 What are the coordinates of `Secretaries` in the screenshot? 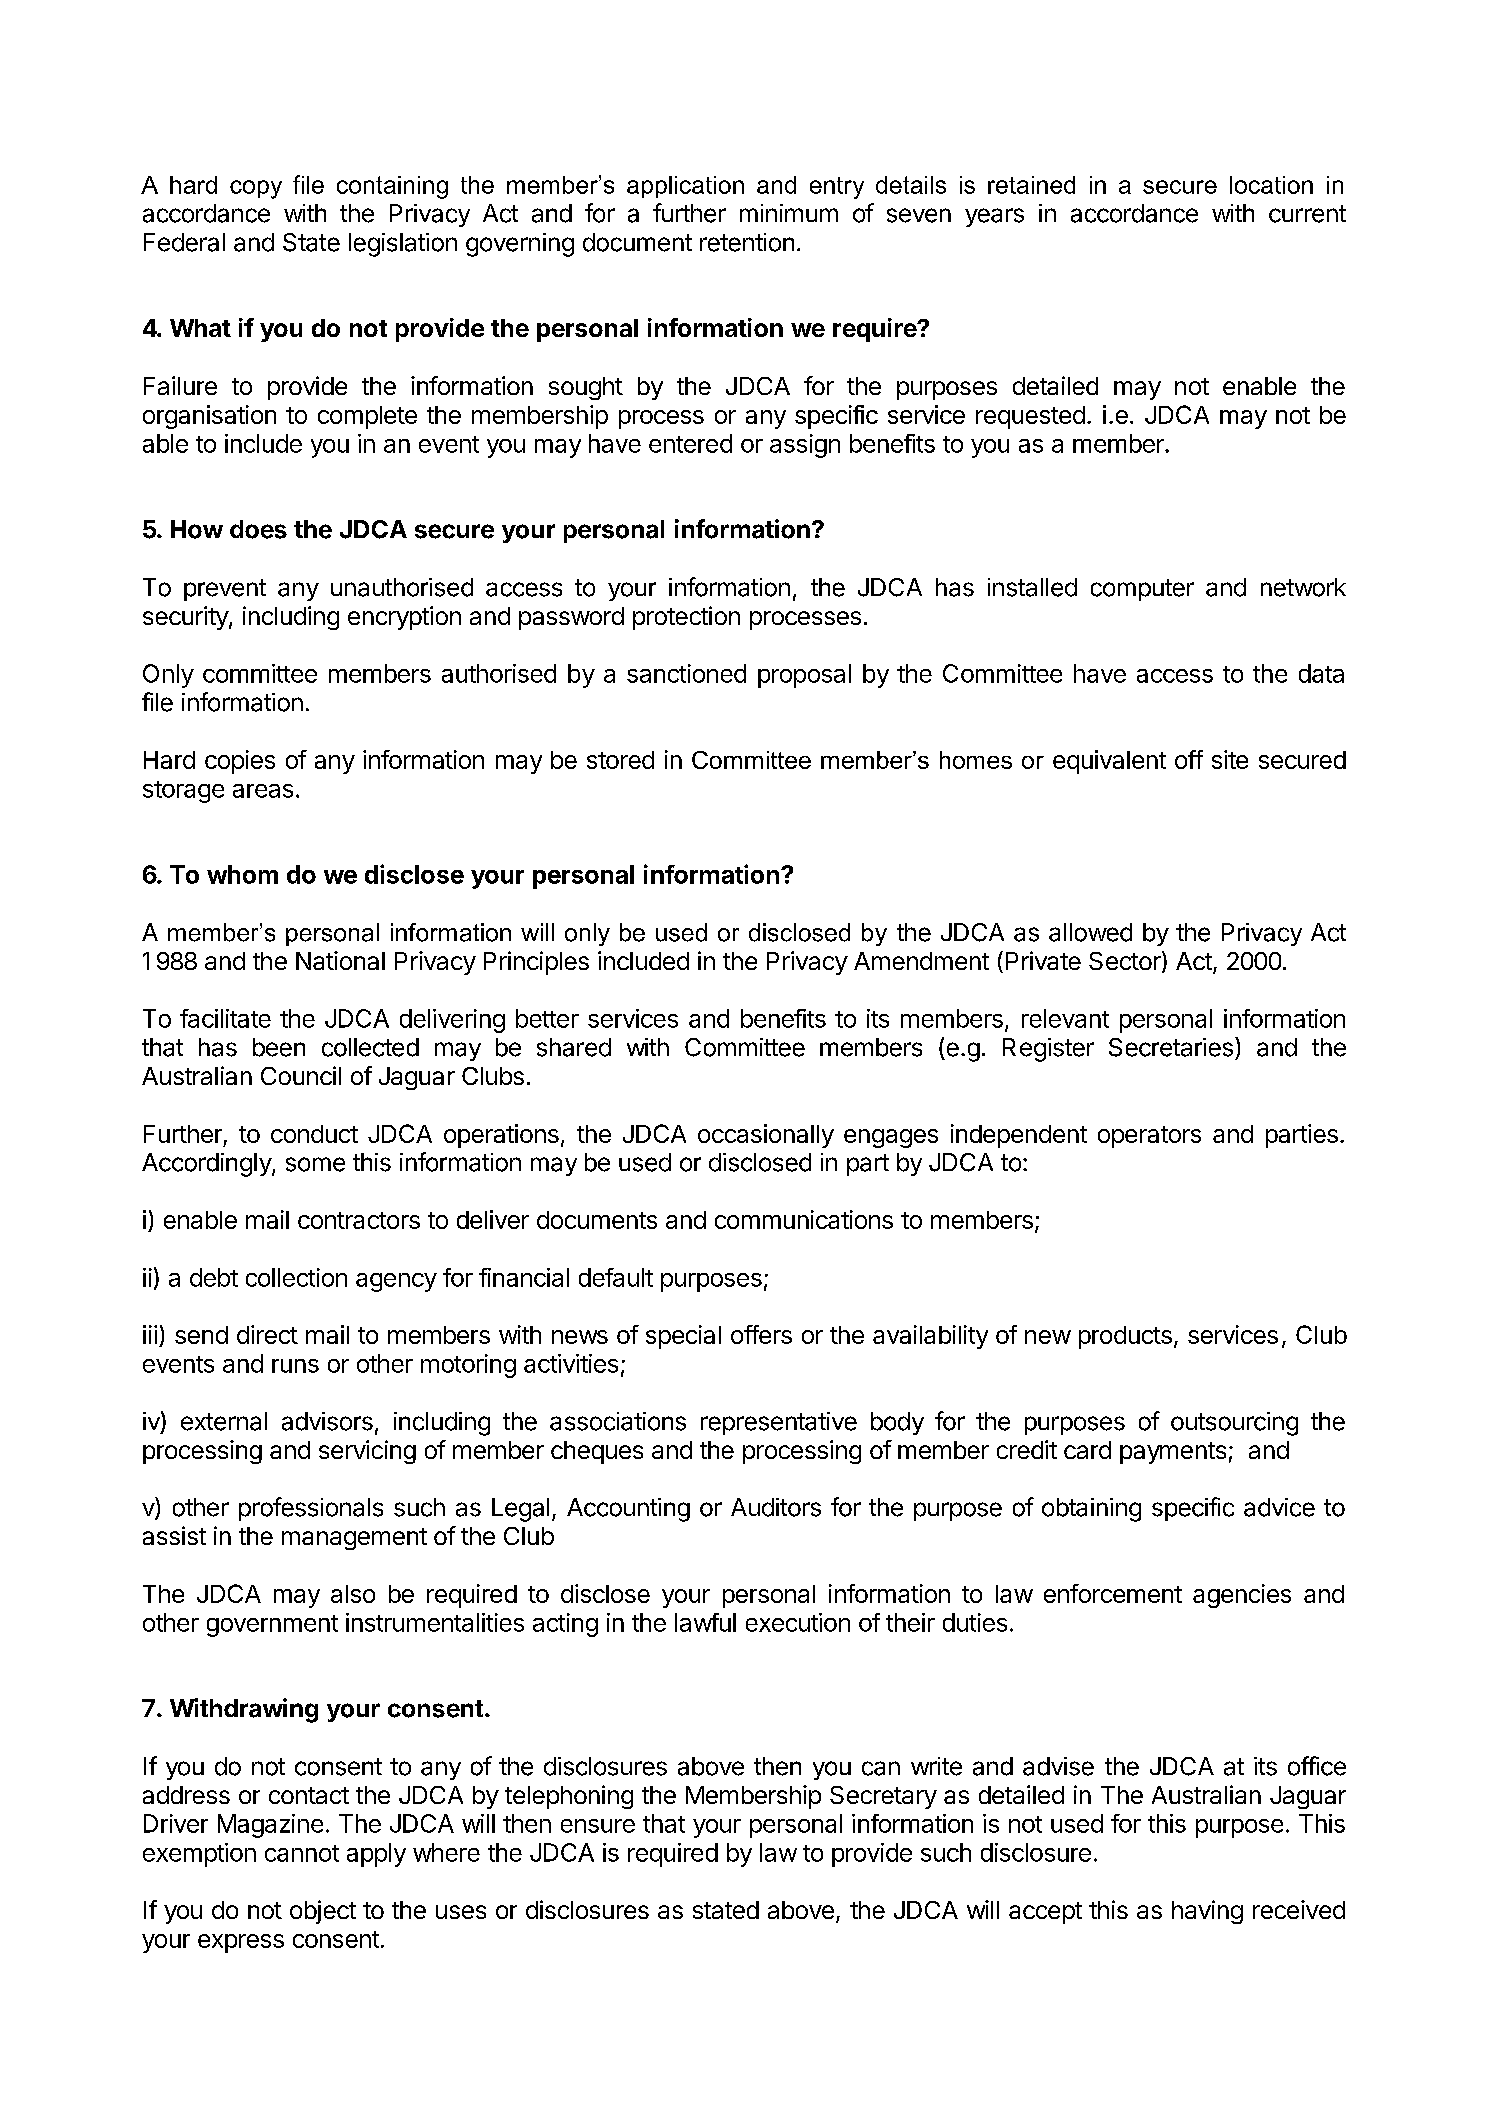 It's located at (1171, 1047).
